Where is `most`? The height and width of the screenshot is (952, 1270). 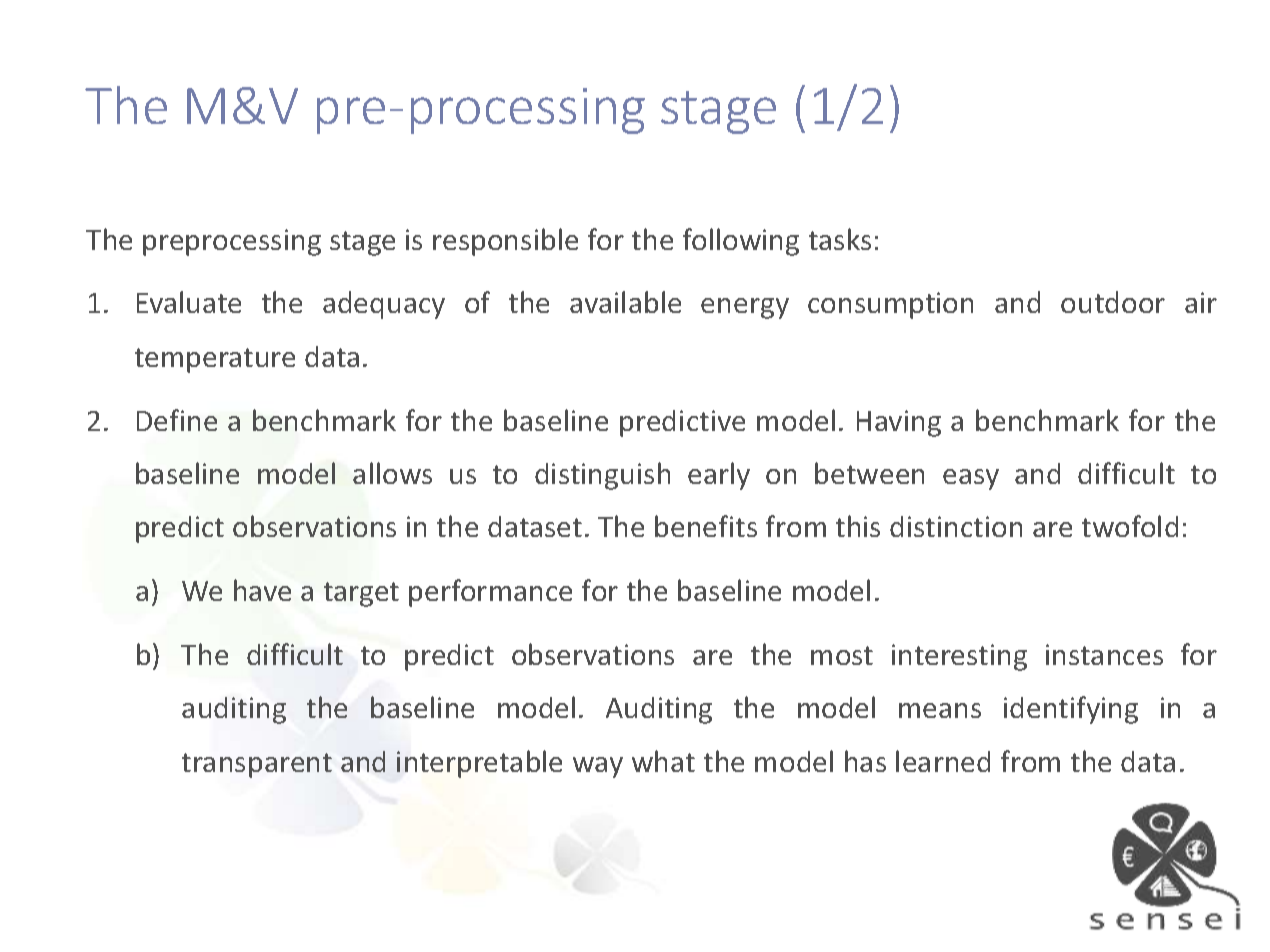
most is located at coordinates (842, 655).
